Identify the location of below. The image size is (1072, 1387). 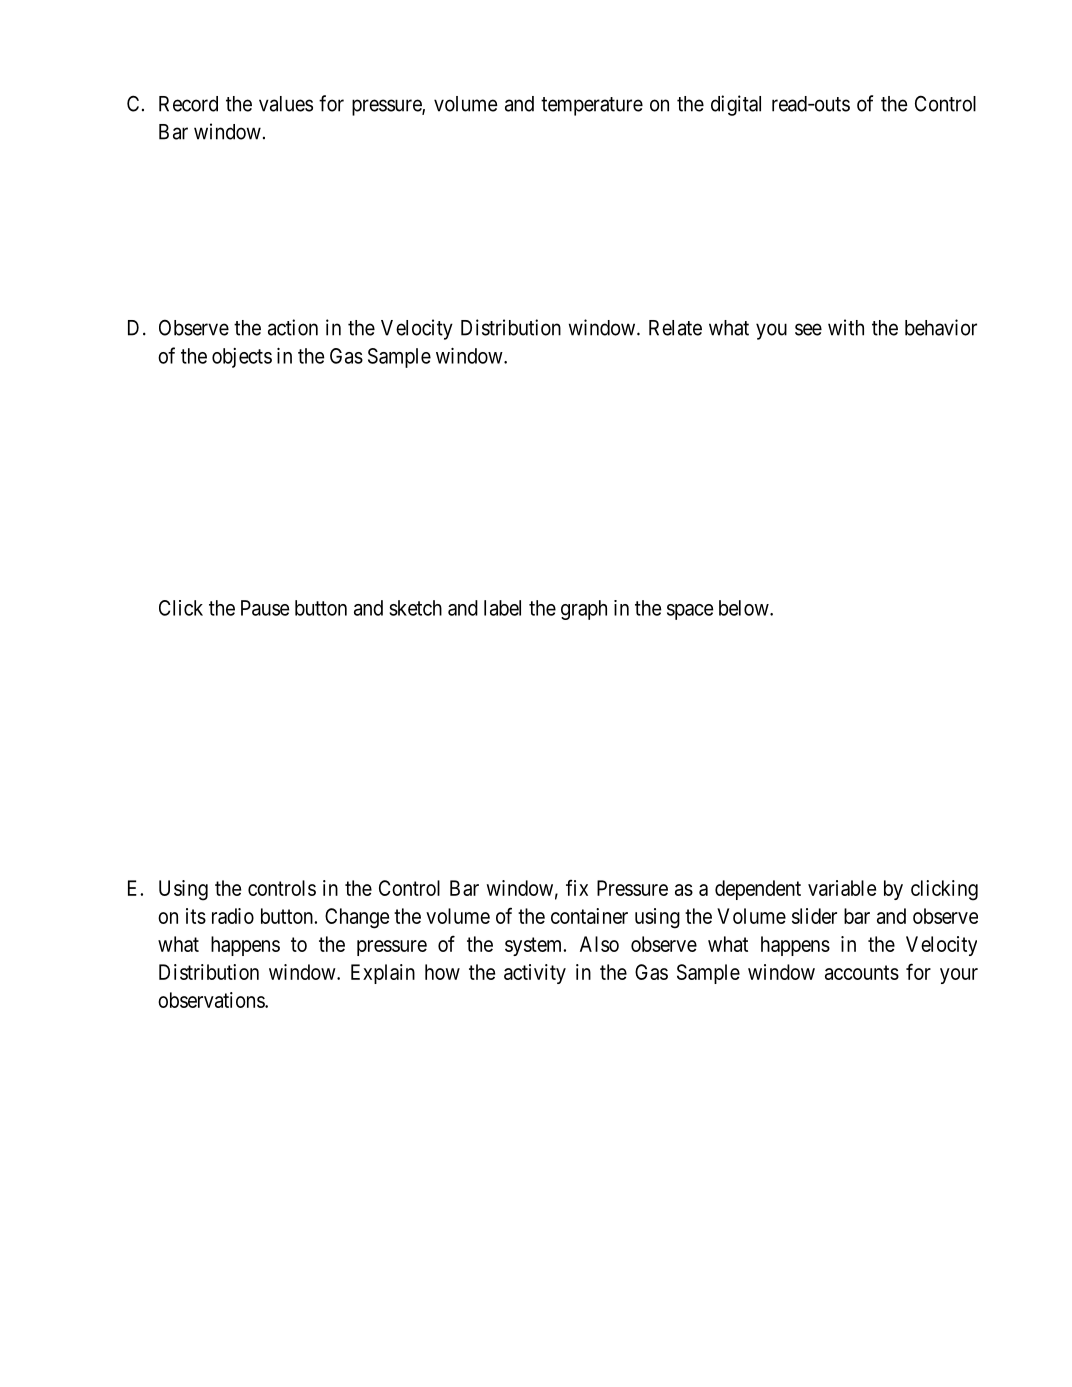
(745, 608).
